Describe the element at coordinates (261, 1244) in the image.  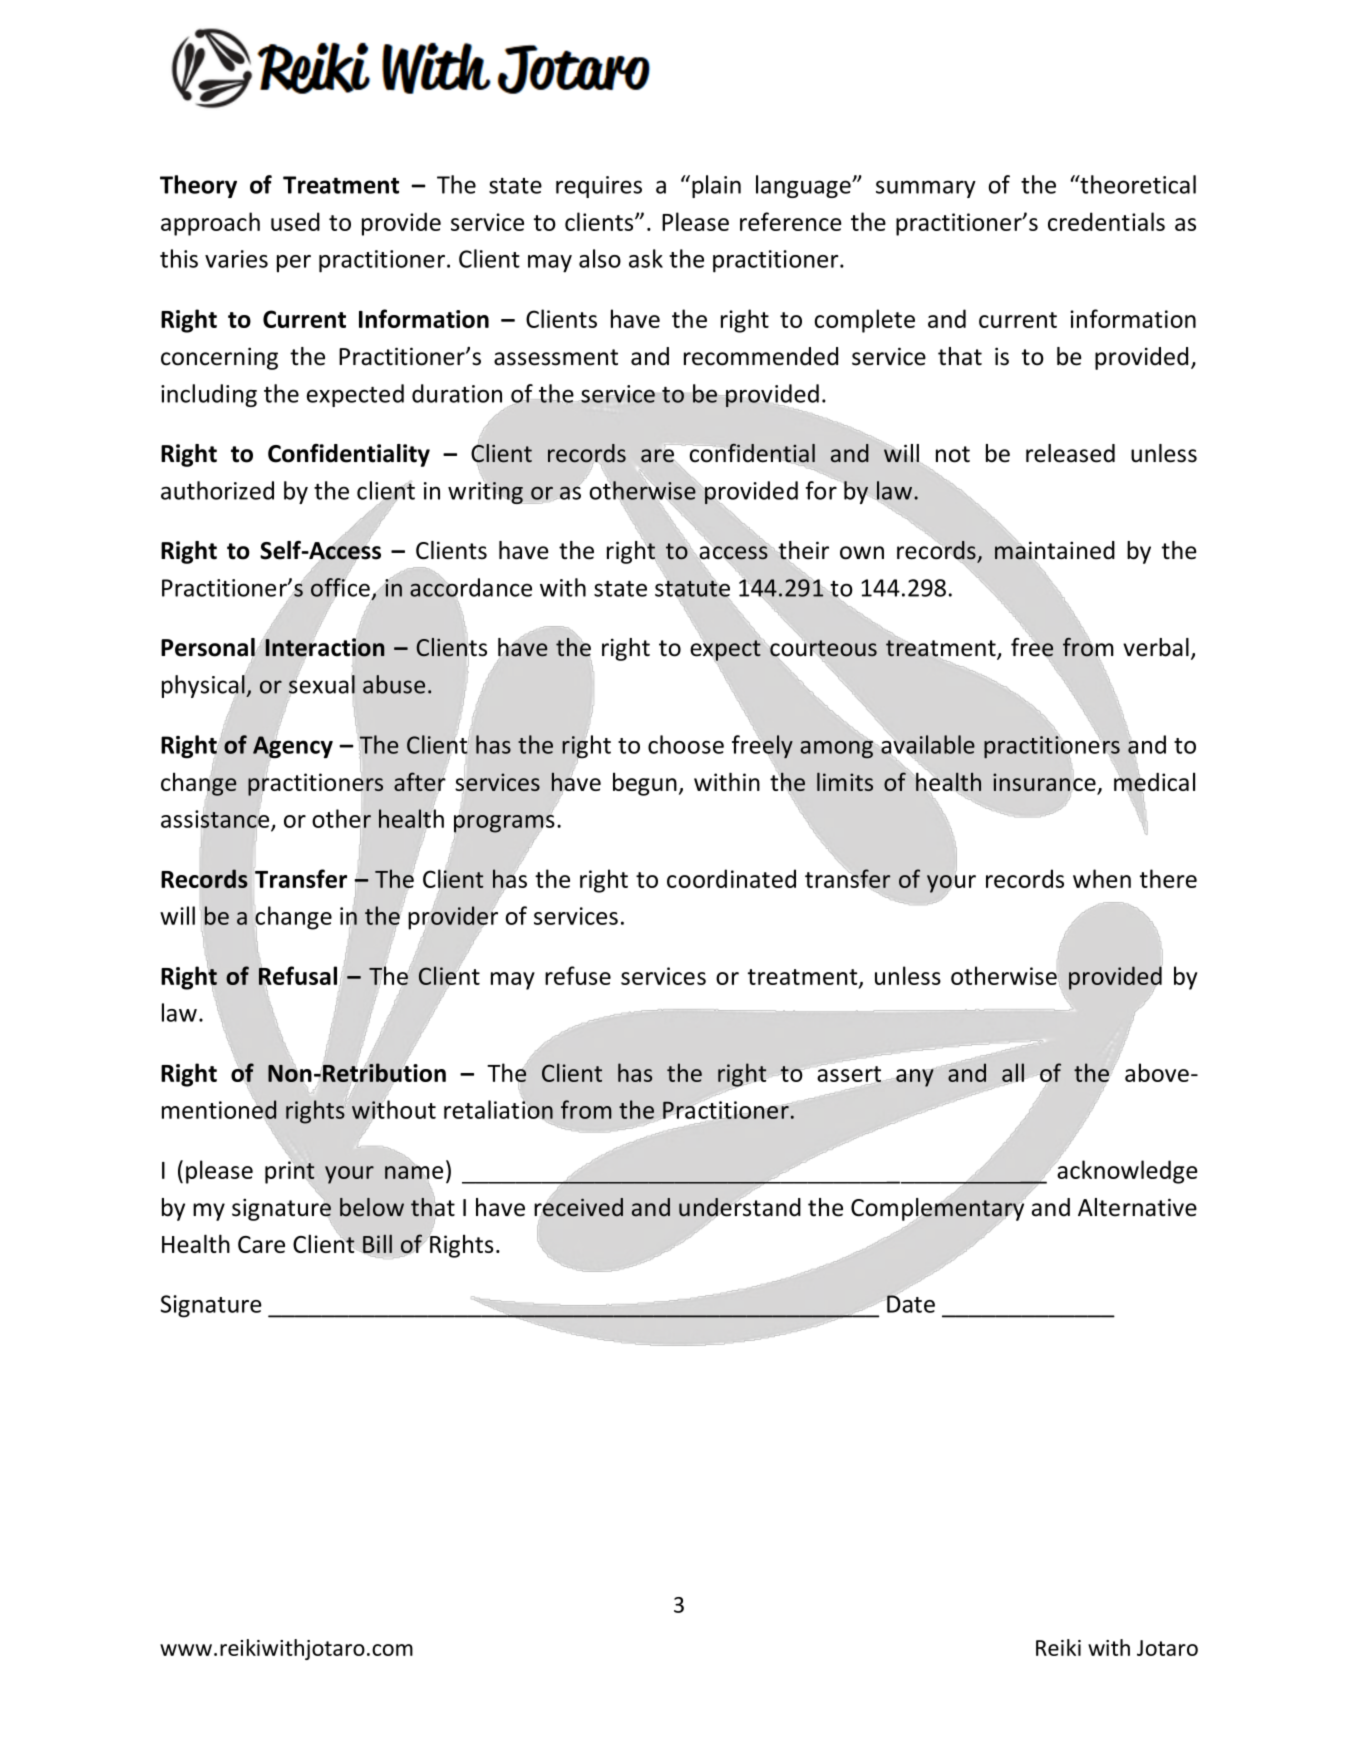
I see `Care` at that location.
